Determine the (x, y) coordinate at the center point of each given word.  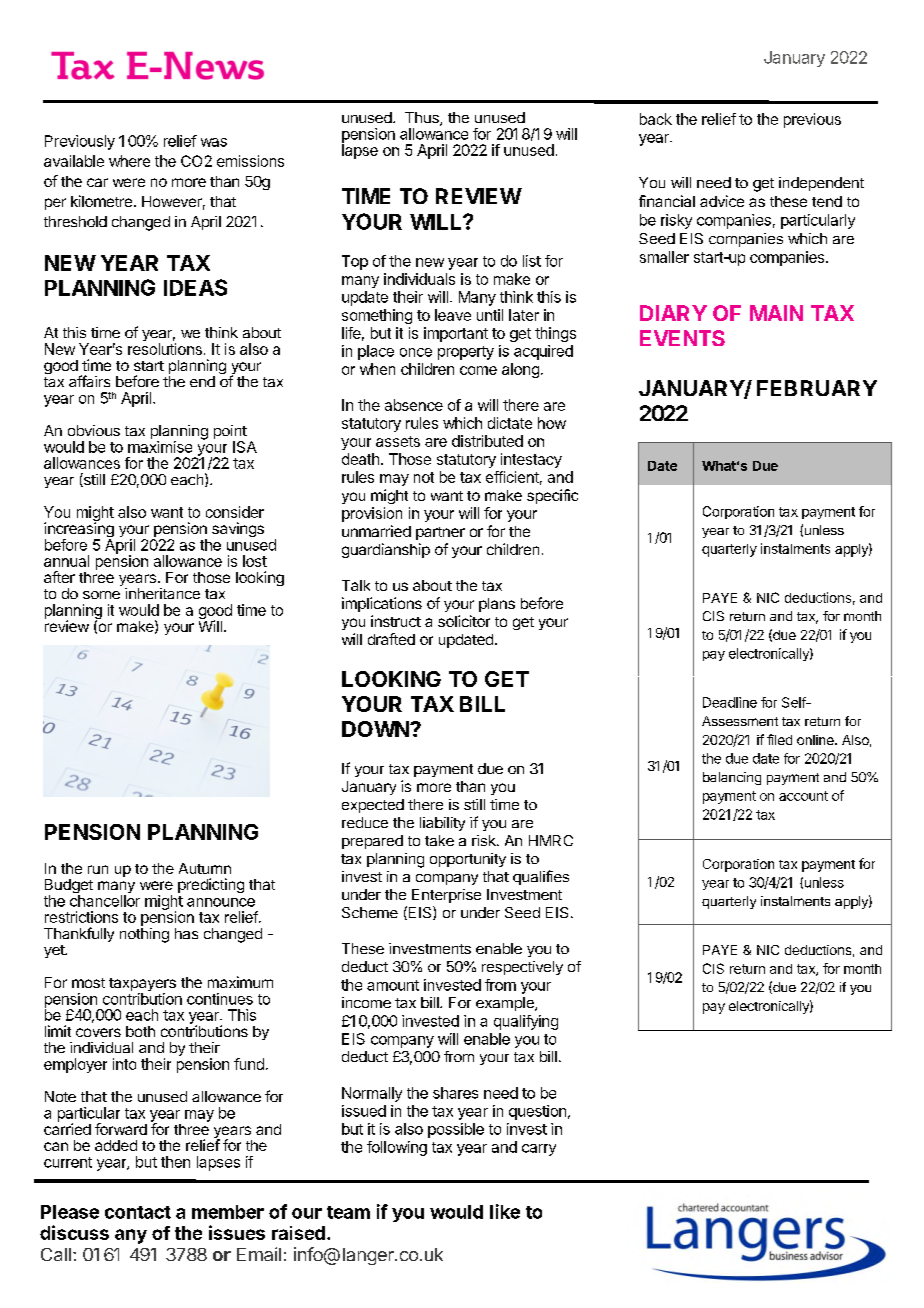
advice (722, 201)
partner (440, 533)
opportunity (468, 860)
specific (552, 496)
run (98, 869)
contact (138, 1212)
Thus (423, 119)
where (129, 161)
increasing (79, 531)
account (803, 796)
